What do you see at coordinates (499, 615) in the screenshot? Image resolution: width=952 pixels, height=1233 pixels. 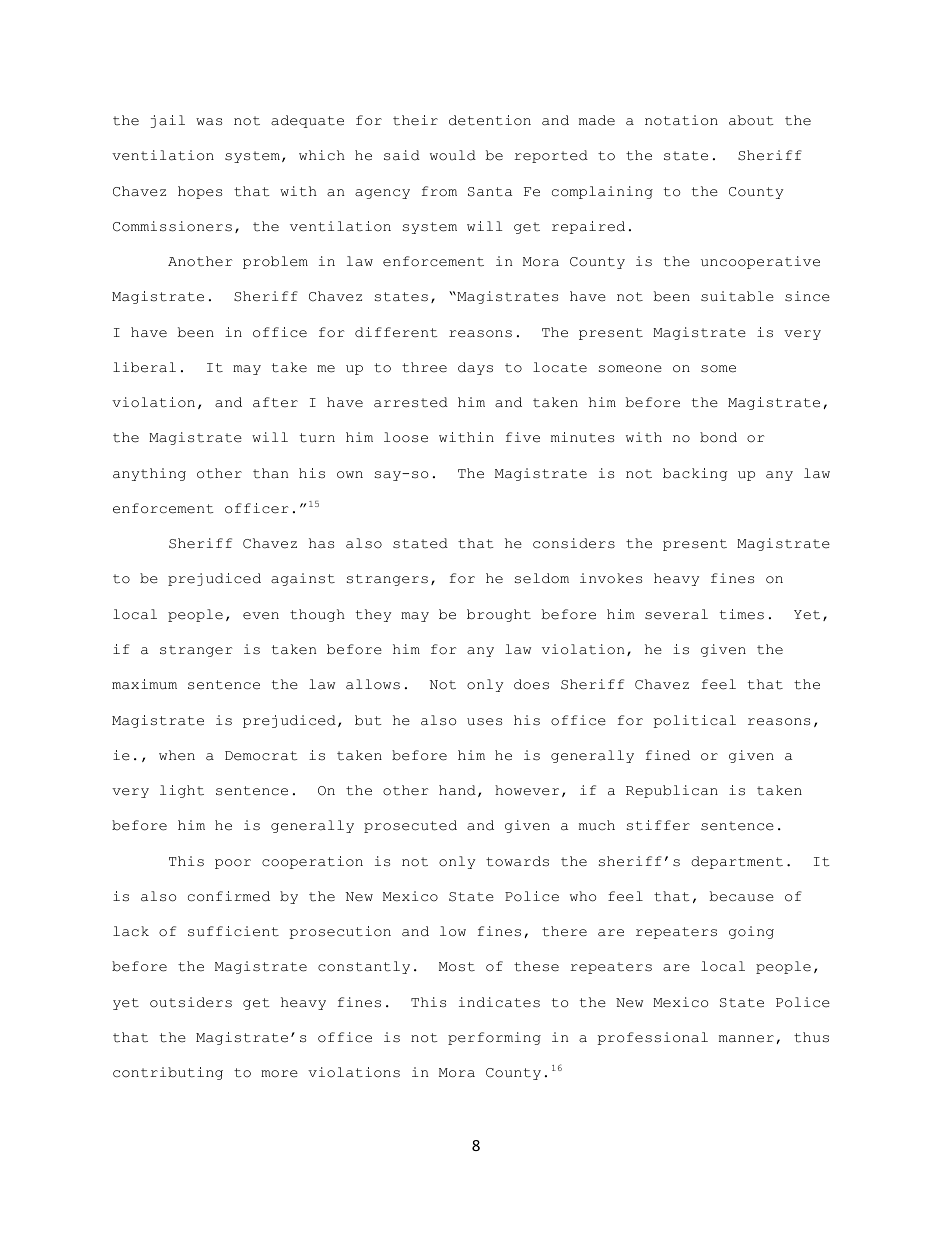 I see `brought` at bounding box center [499, 615].
